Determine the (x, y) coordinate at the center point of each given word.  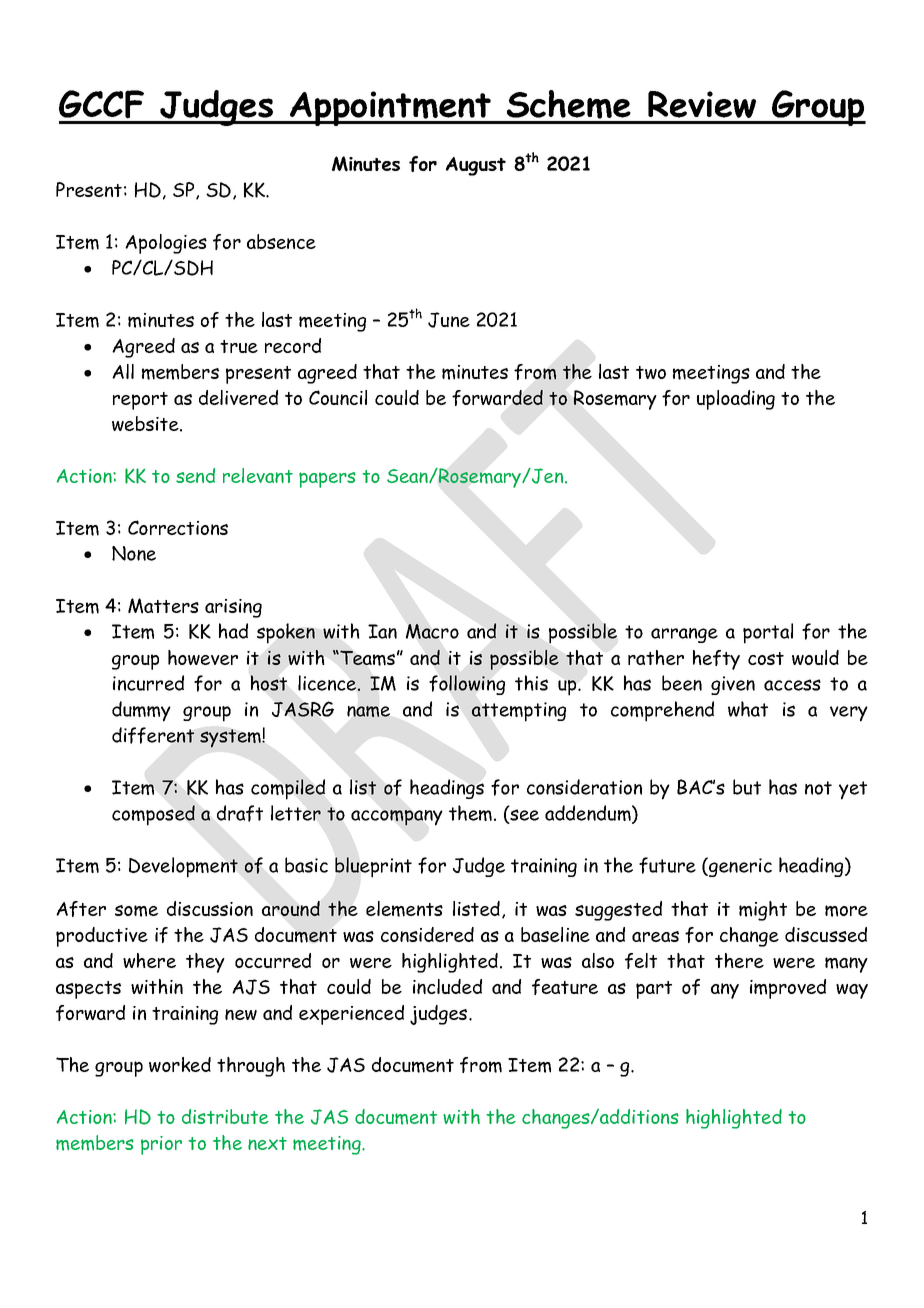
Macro (432, 631)
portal (768, 633)
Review (702, 104)
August (476, 166)
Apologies (166, 244)
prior (161, 1145)
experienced (351, 1015)
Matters (163, 606)
